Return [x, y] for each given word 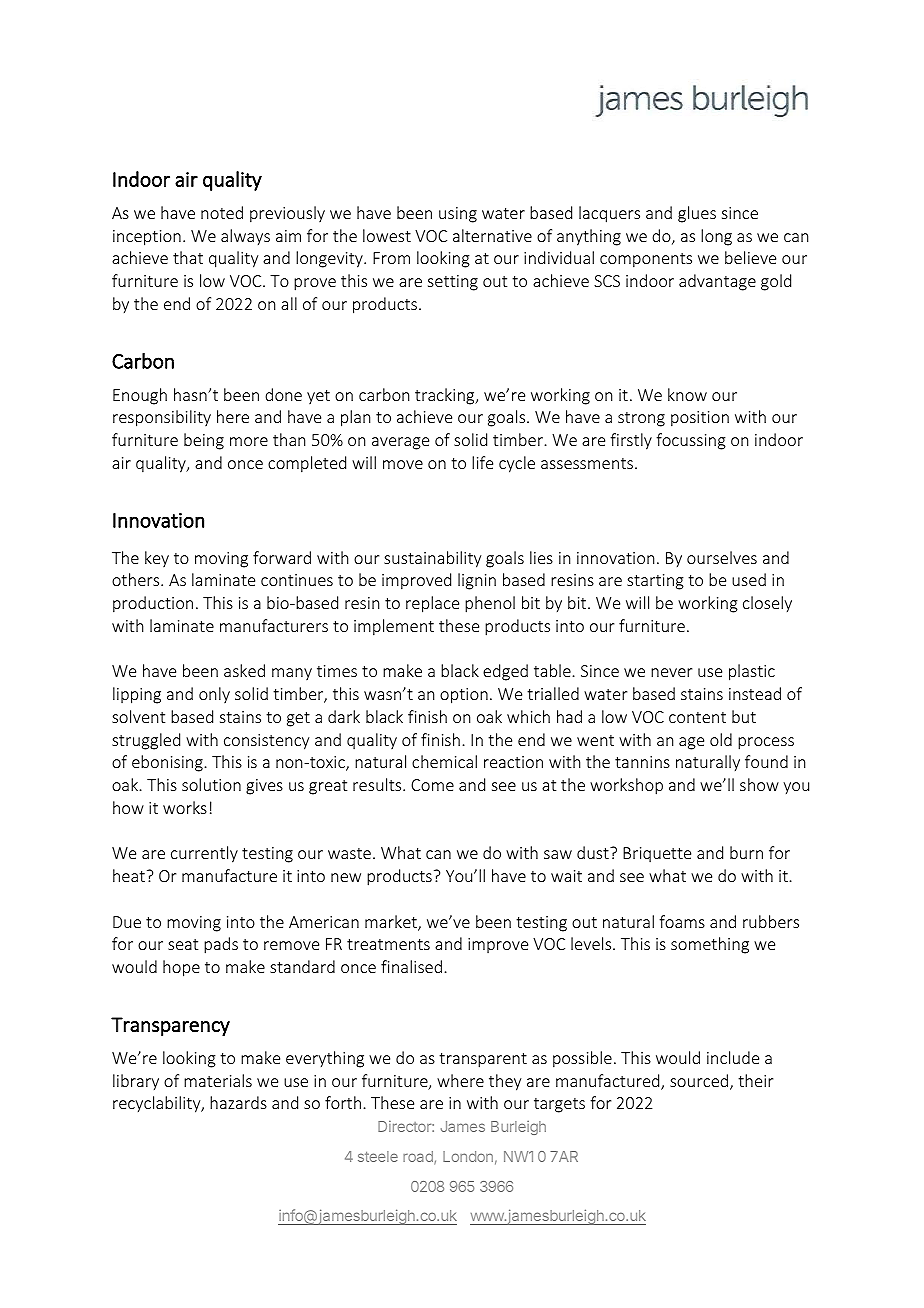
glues [697, 214]
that [188, 257]
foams [682, 921]
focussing [691, 441]
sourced [700, 1082]
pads [221, 945]
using [458, 215]
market [392, 923]
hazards [238, 1102]
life [482, 462]
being [204, 441]
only [214, 695]
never [671, 672]
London [468, 1156]
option [464, 696]
